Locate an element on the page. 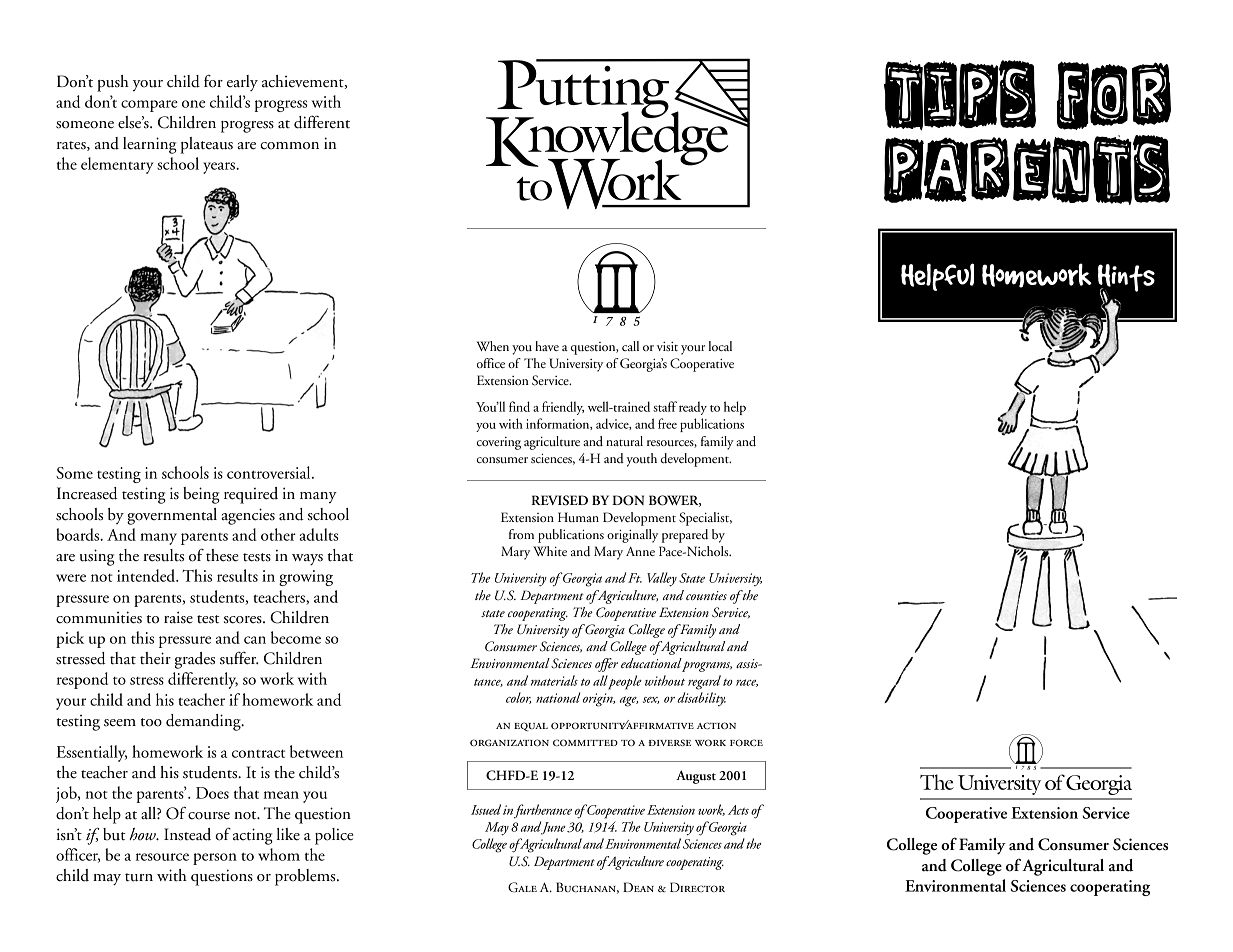 The width and height of the image is (1233, 952). common is located at coordinates (289, 146).
